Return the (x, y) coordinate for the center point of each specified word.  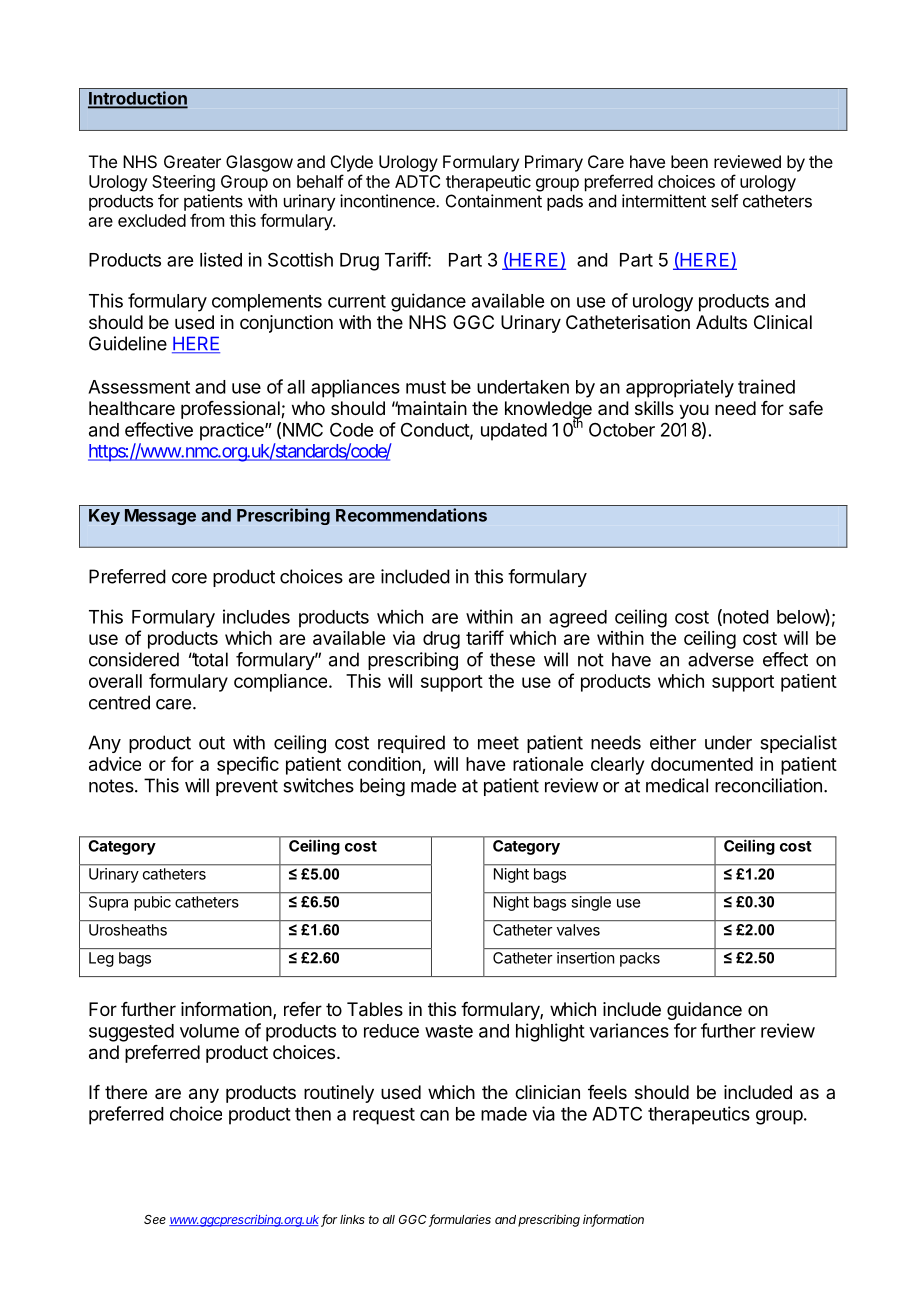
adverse (721, 659)
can (434, 1115)
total (209, 659)
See (155, 1219)
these (512, 659)
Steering (183, 183)
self (724, 201)
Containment (494, 201)
